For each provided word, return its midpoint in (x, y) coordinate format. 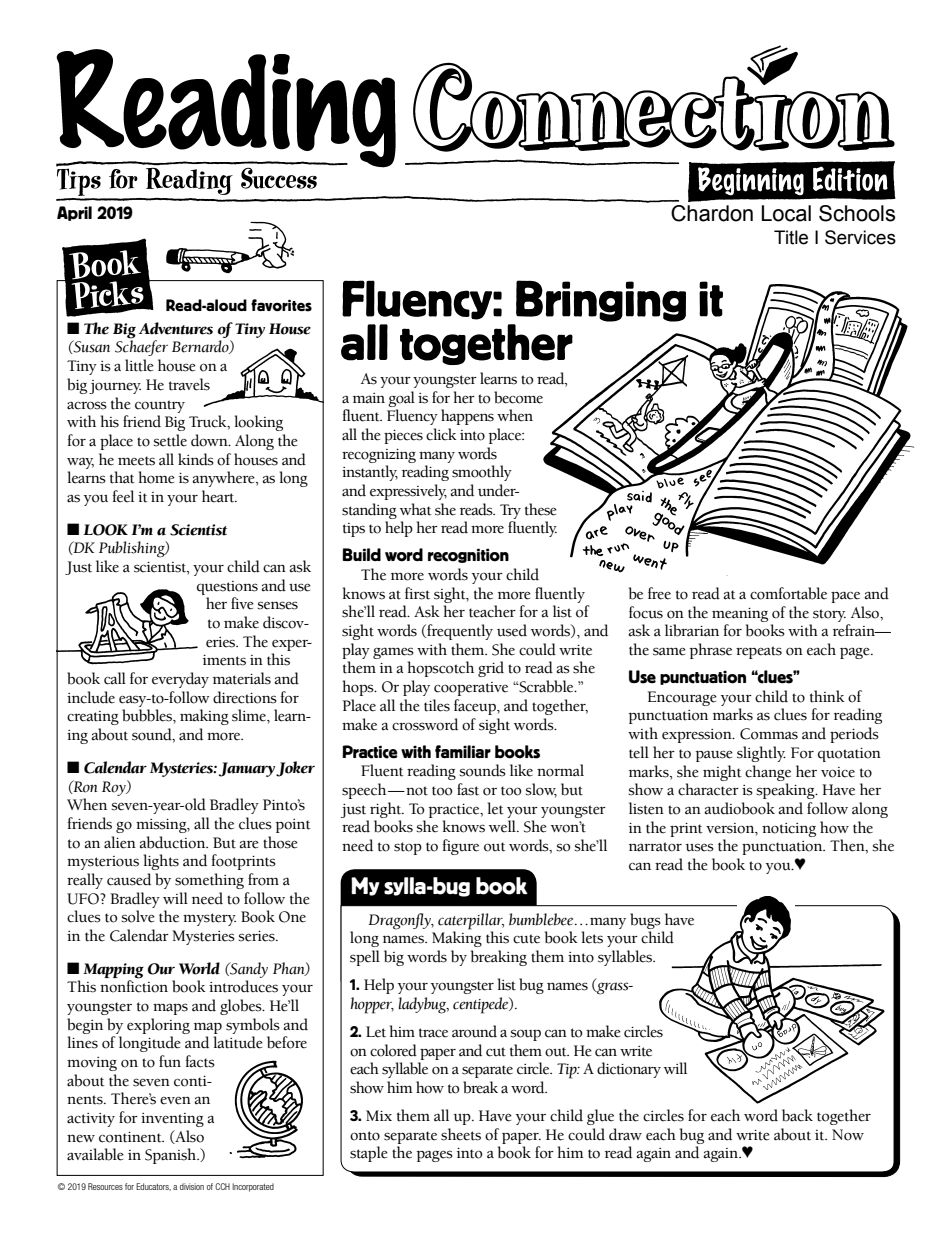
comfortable (788, 593)
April (74, 213)
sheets (461, 1134)
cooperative (471, 689)
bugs (645, 921)
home (157, 477)
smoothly (482, 473)
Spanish (172, 1156)
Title (791, 237)
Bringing (601, 301)
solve (138, 916)
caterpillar (471, 921)
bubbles (148, 715)
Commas (769, 734)
